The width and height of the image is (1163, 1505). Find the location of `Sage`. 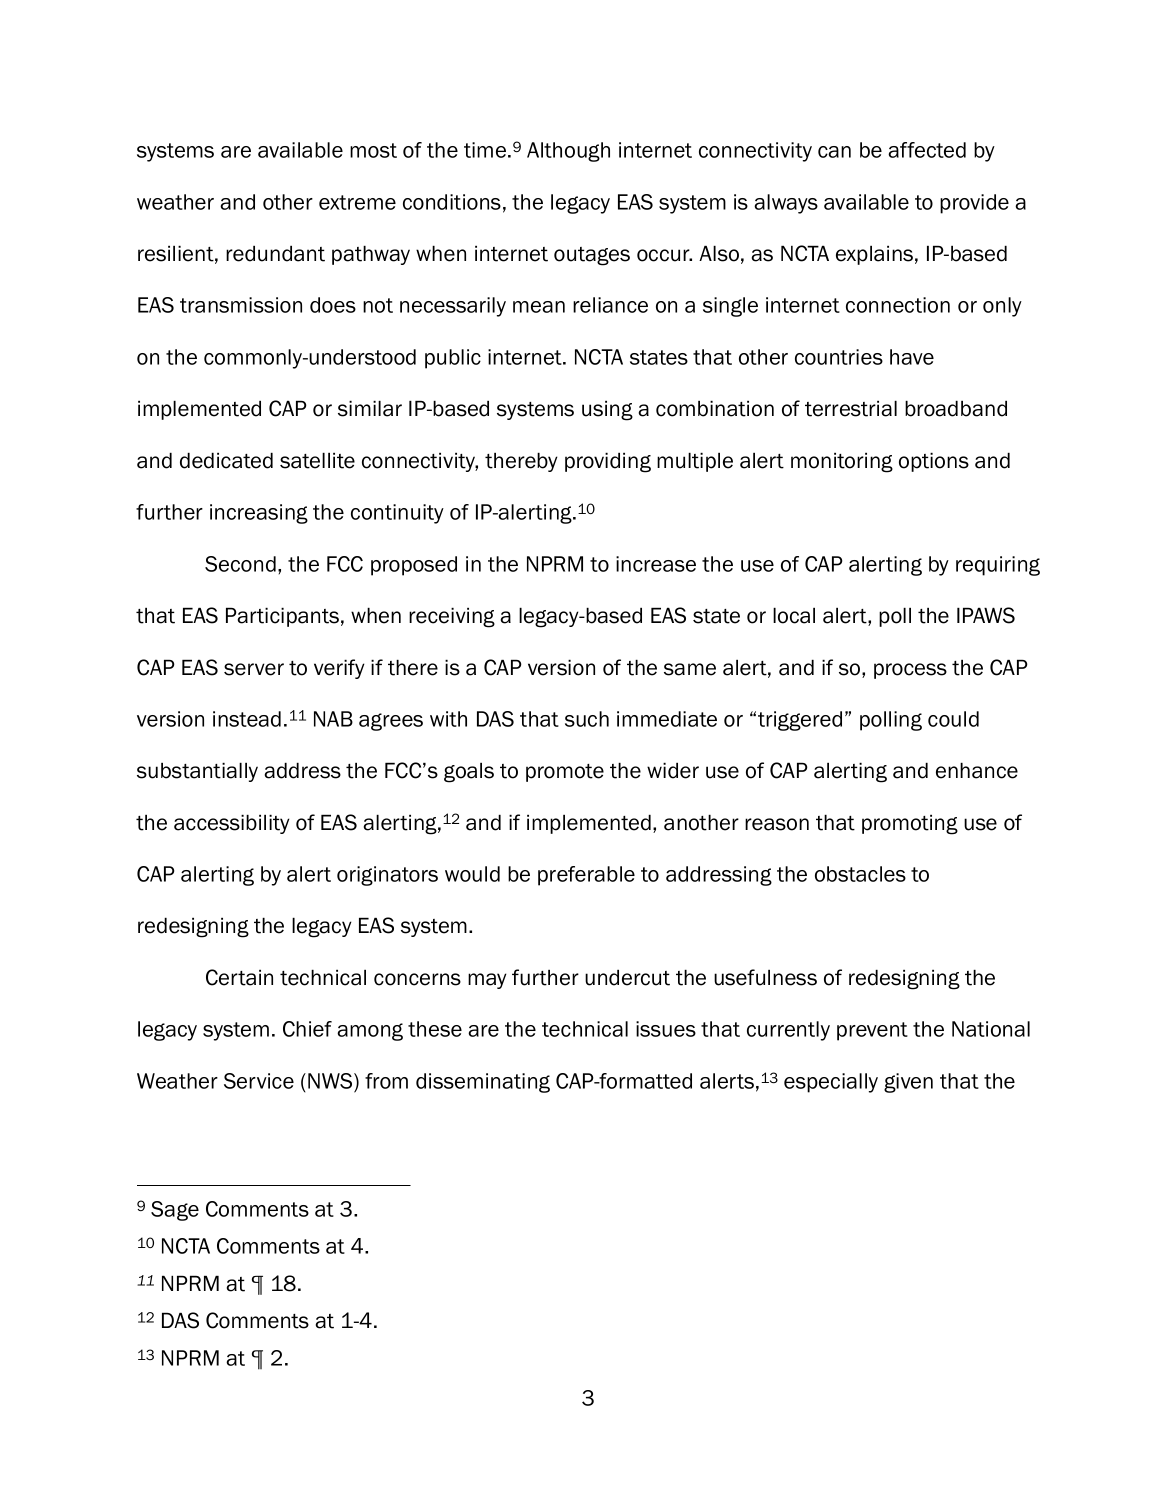

Sage is located at coordinates (175, 1211).
